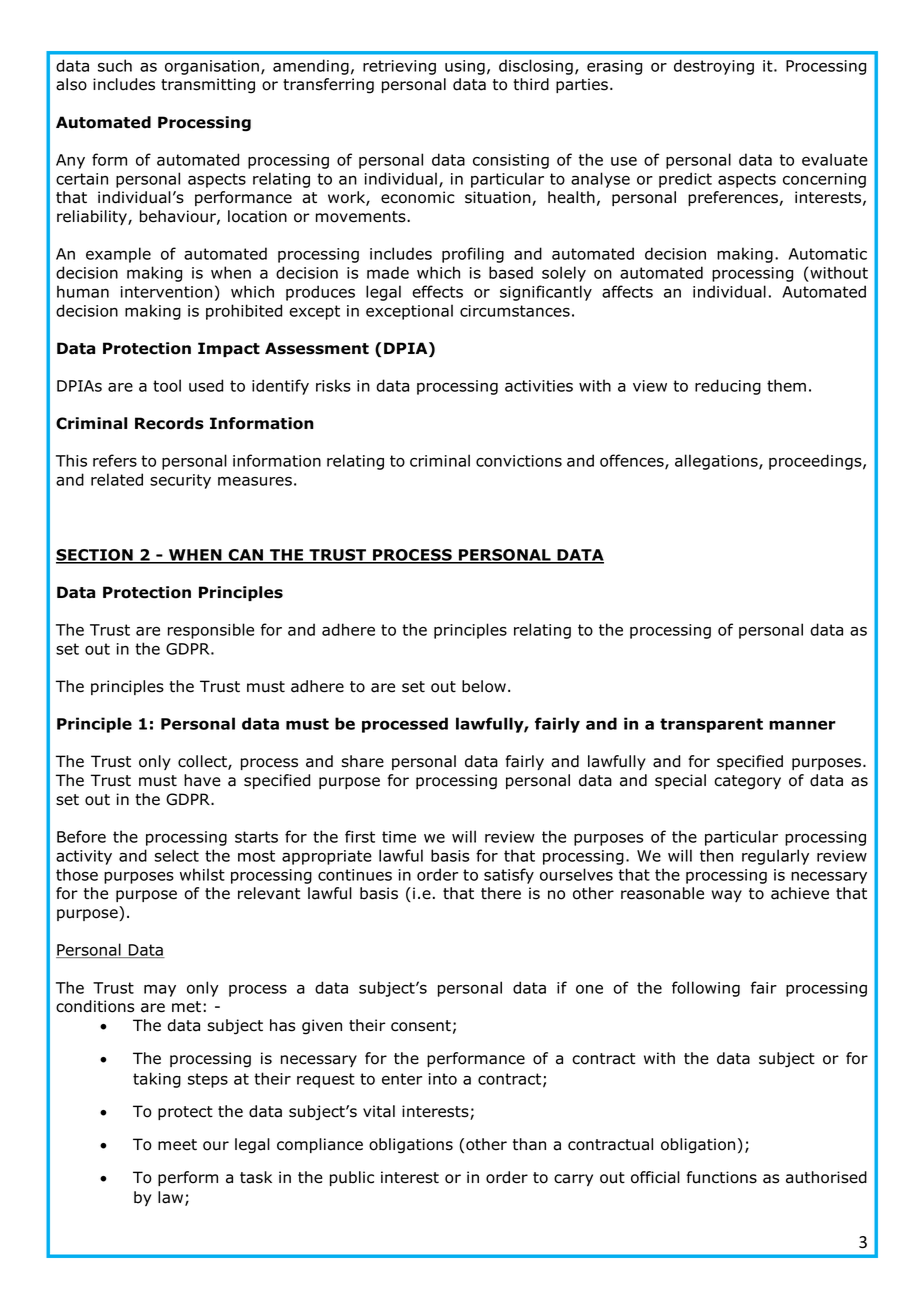 This page has height=1309, width=924. I want to click on convictions, so click(519, 461).
